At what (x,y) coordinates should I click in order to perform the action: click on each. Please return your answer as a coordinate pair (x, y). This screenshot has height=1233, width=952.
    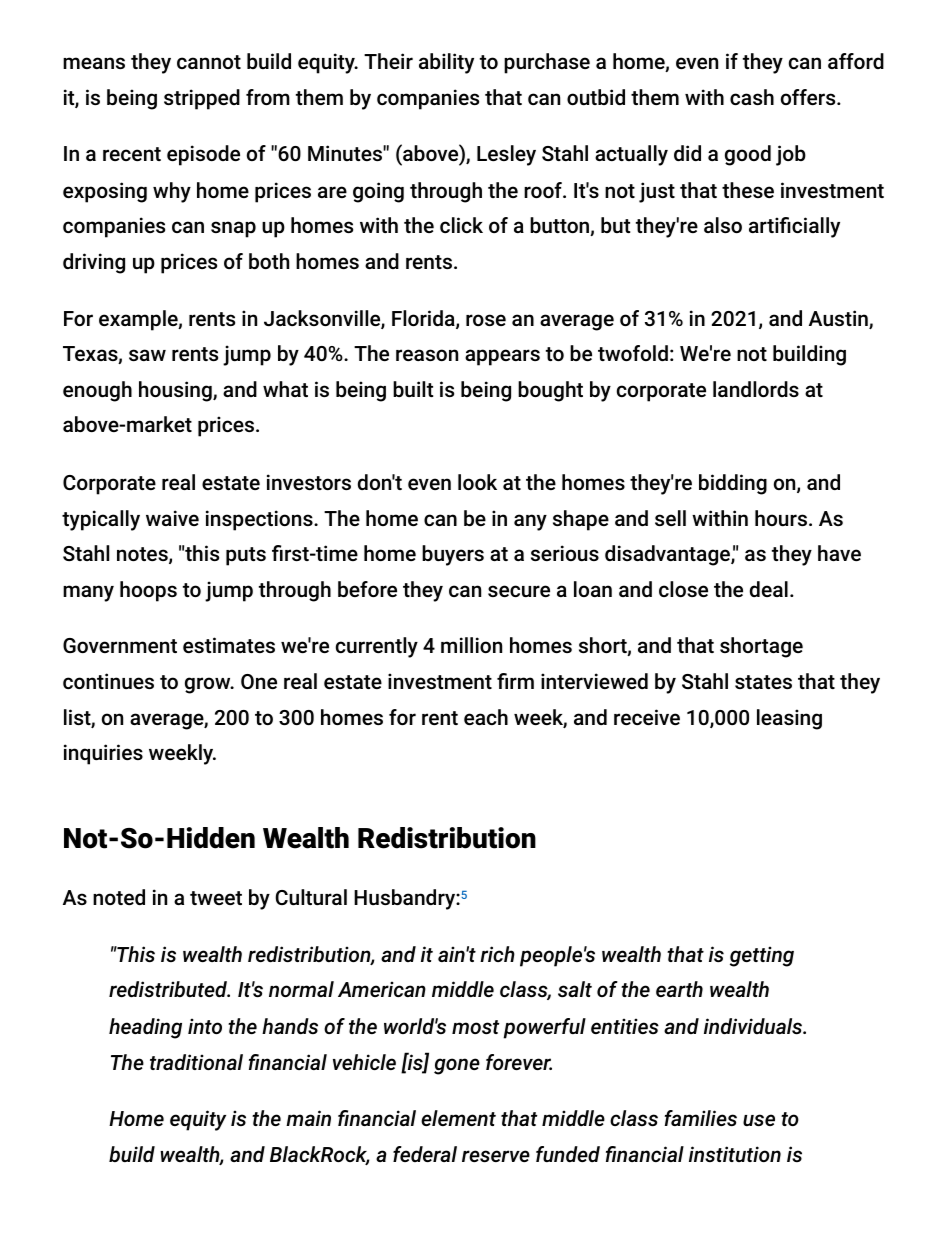
    Looking at the image, I should click on (486, 717).
